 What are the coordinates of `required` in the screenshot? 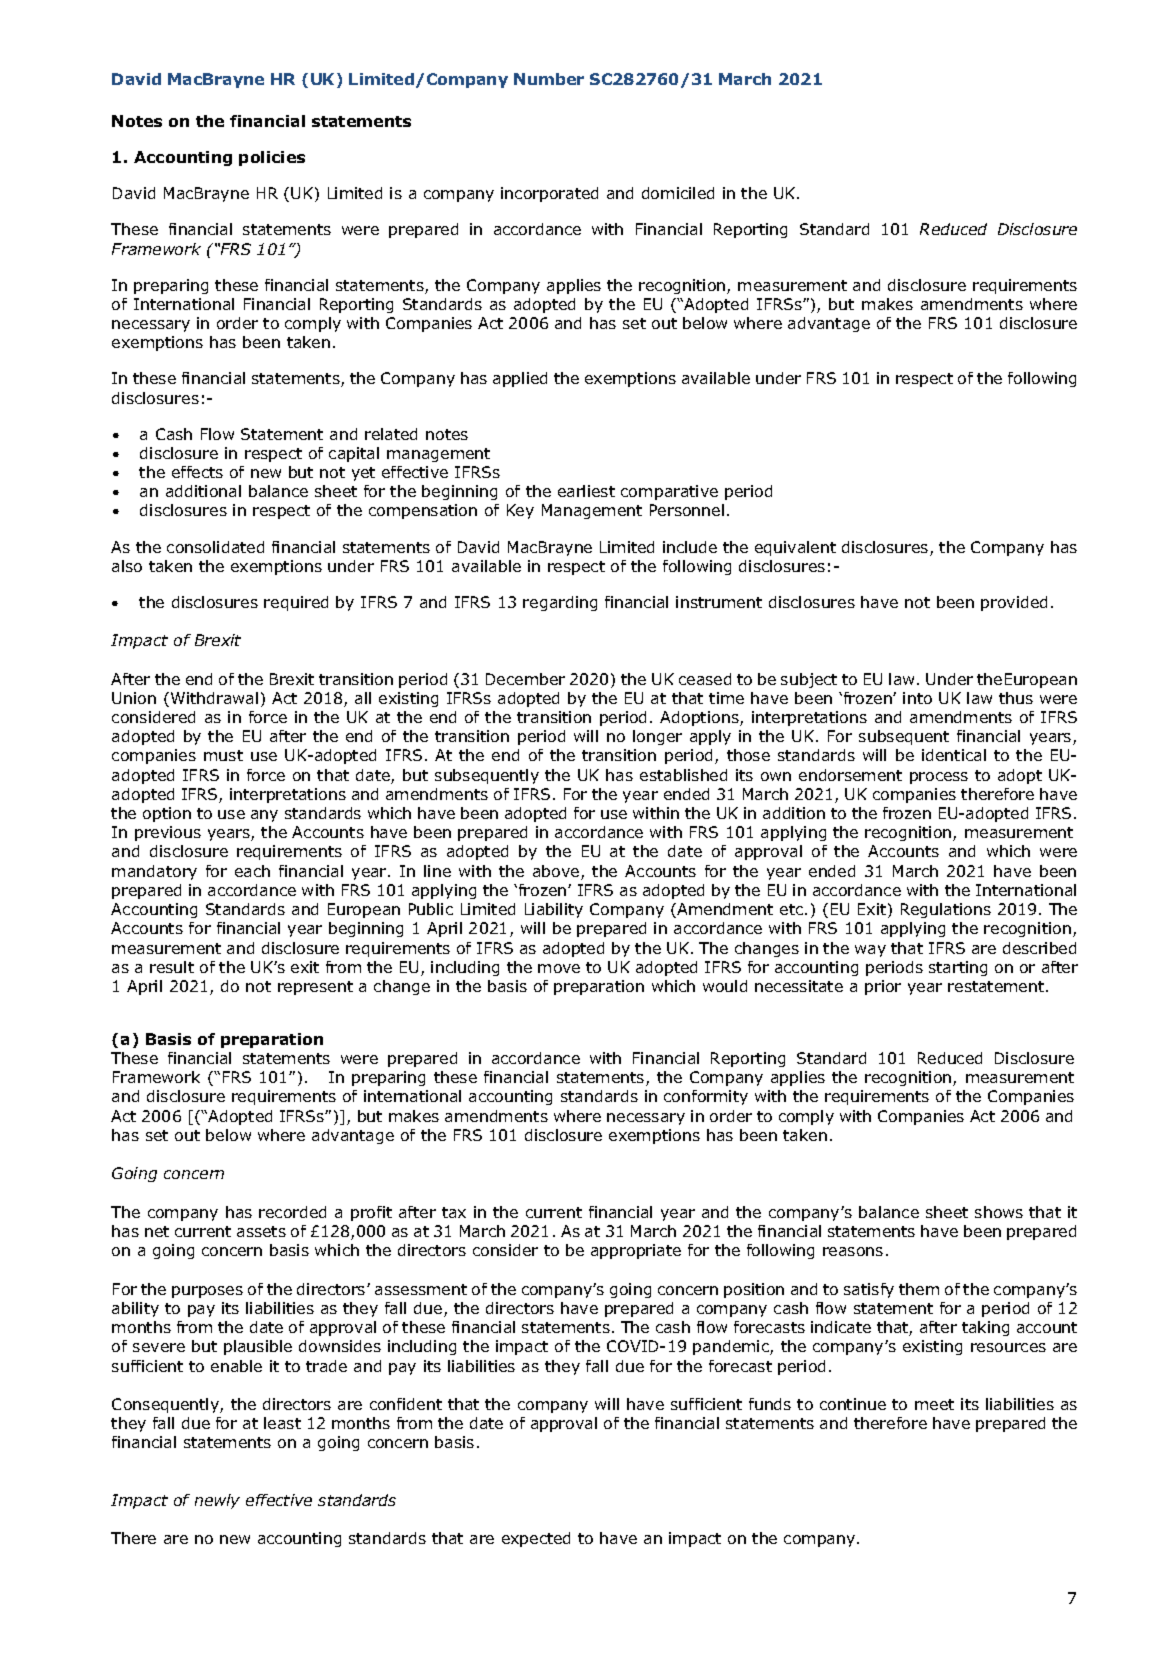 It's located at (296, 603).
